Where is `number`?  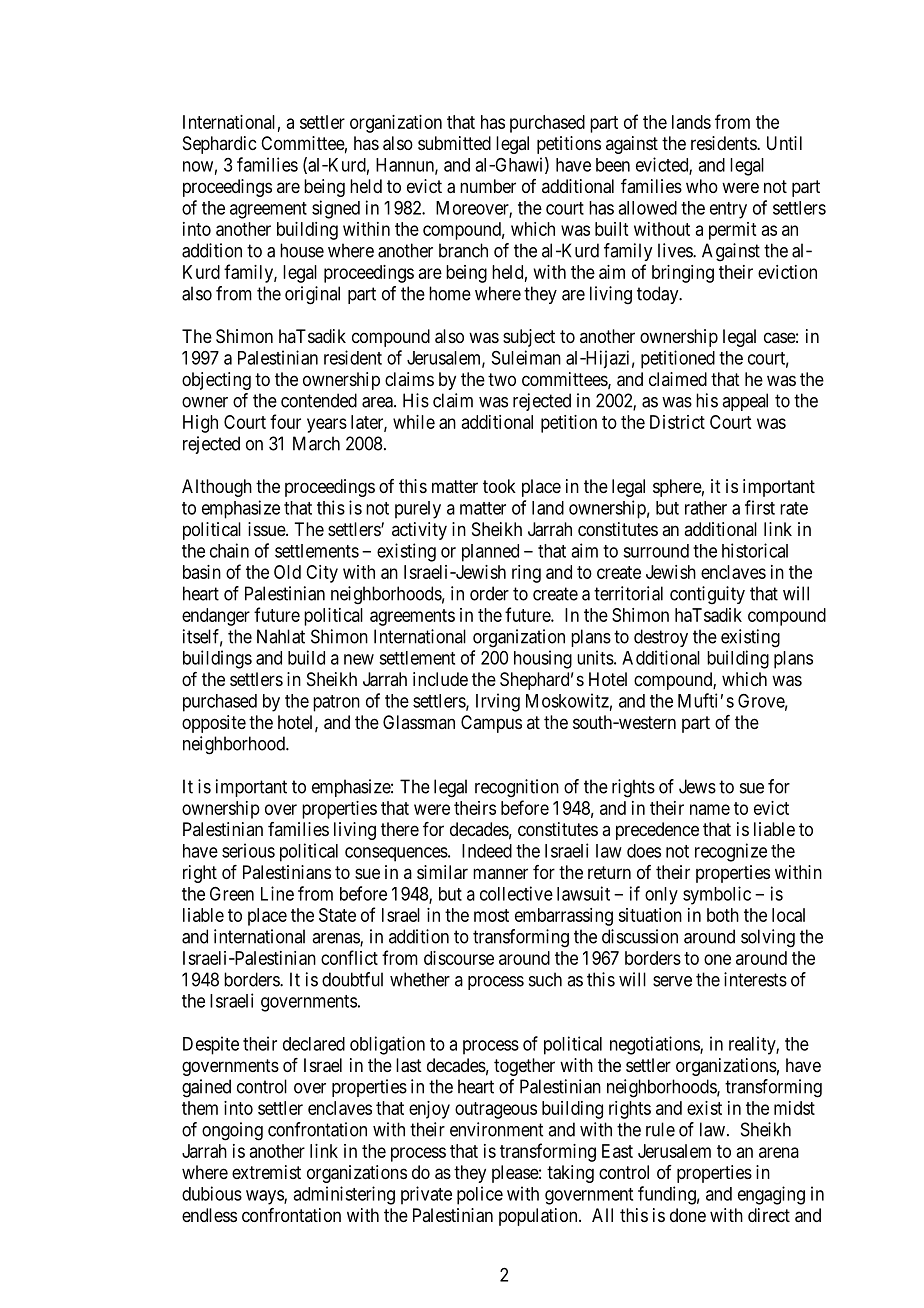
number is located at coordinates (488, 186).
